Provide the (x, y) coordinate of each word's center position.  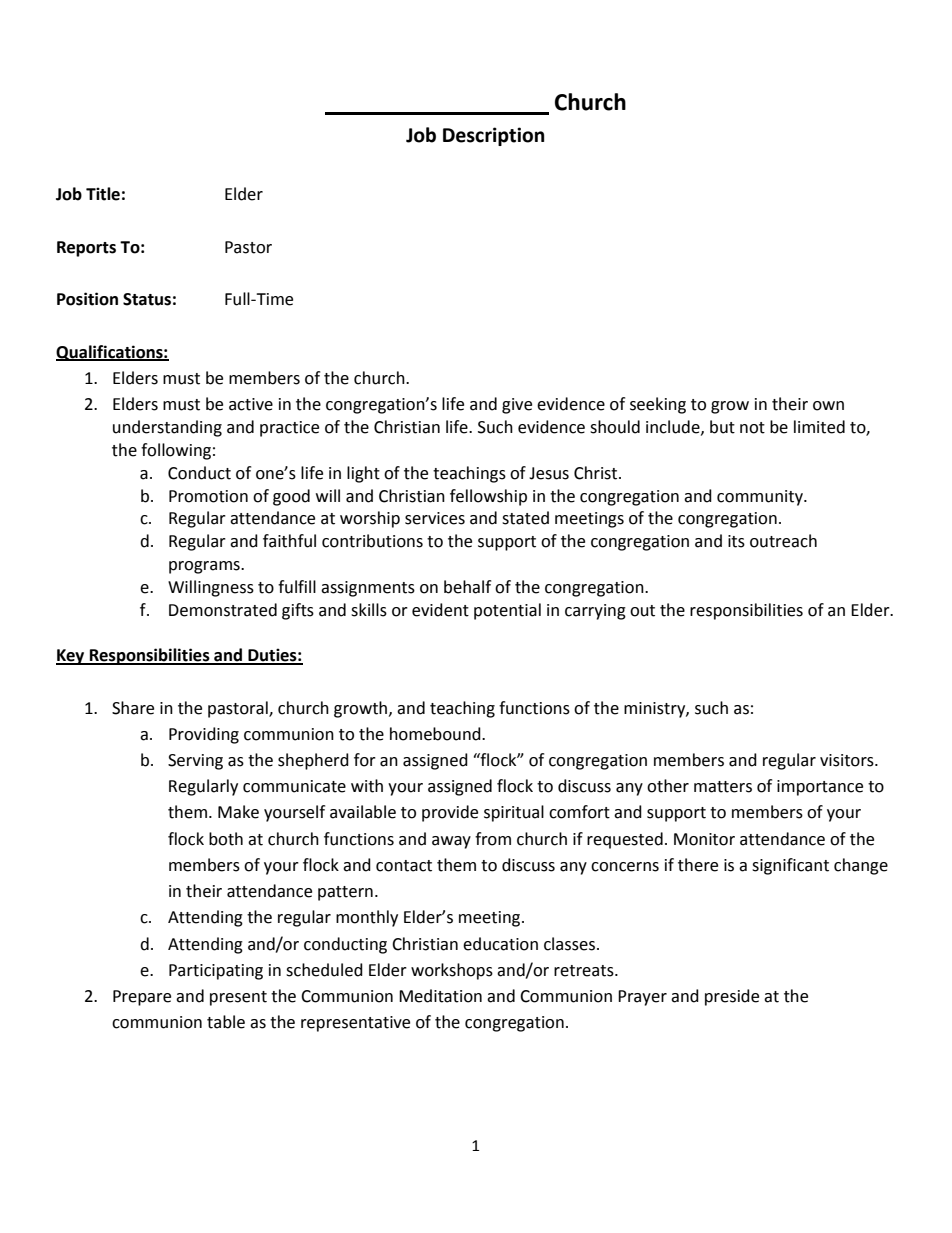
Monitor (704, 839)
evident (440, 610)
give (517, 406)
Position (87, 299)
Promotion (208, 496)
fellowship (488, 497)
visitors (848, 760)
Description (493, 136)
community (761, 498)
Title (103, 194)
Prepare (142, 998)
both (226, 839)
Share (133, 708)
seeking (658, 405)
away (451, 842)
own (828, 406)
